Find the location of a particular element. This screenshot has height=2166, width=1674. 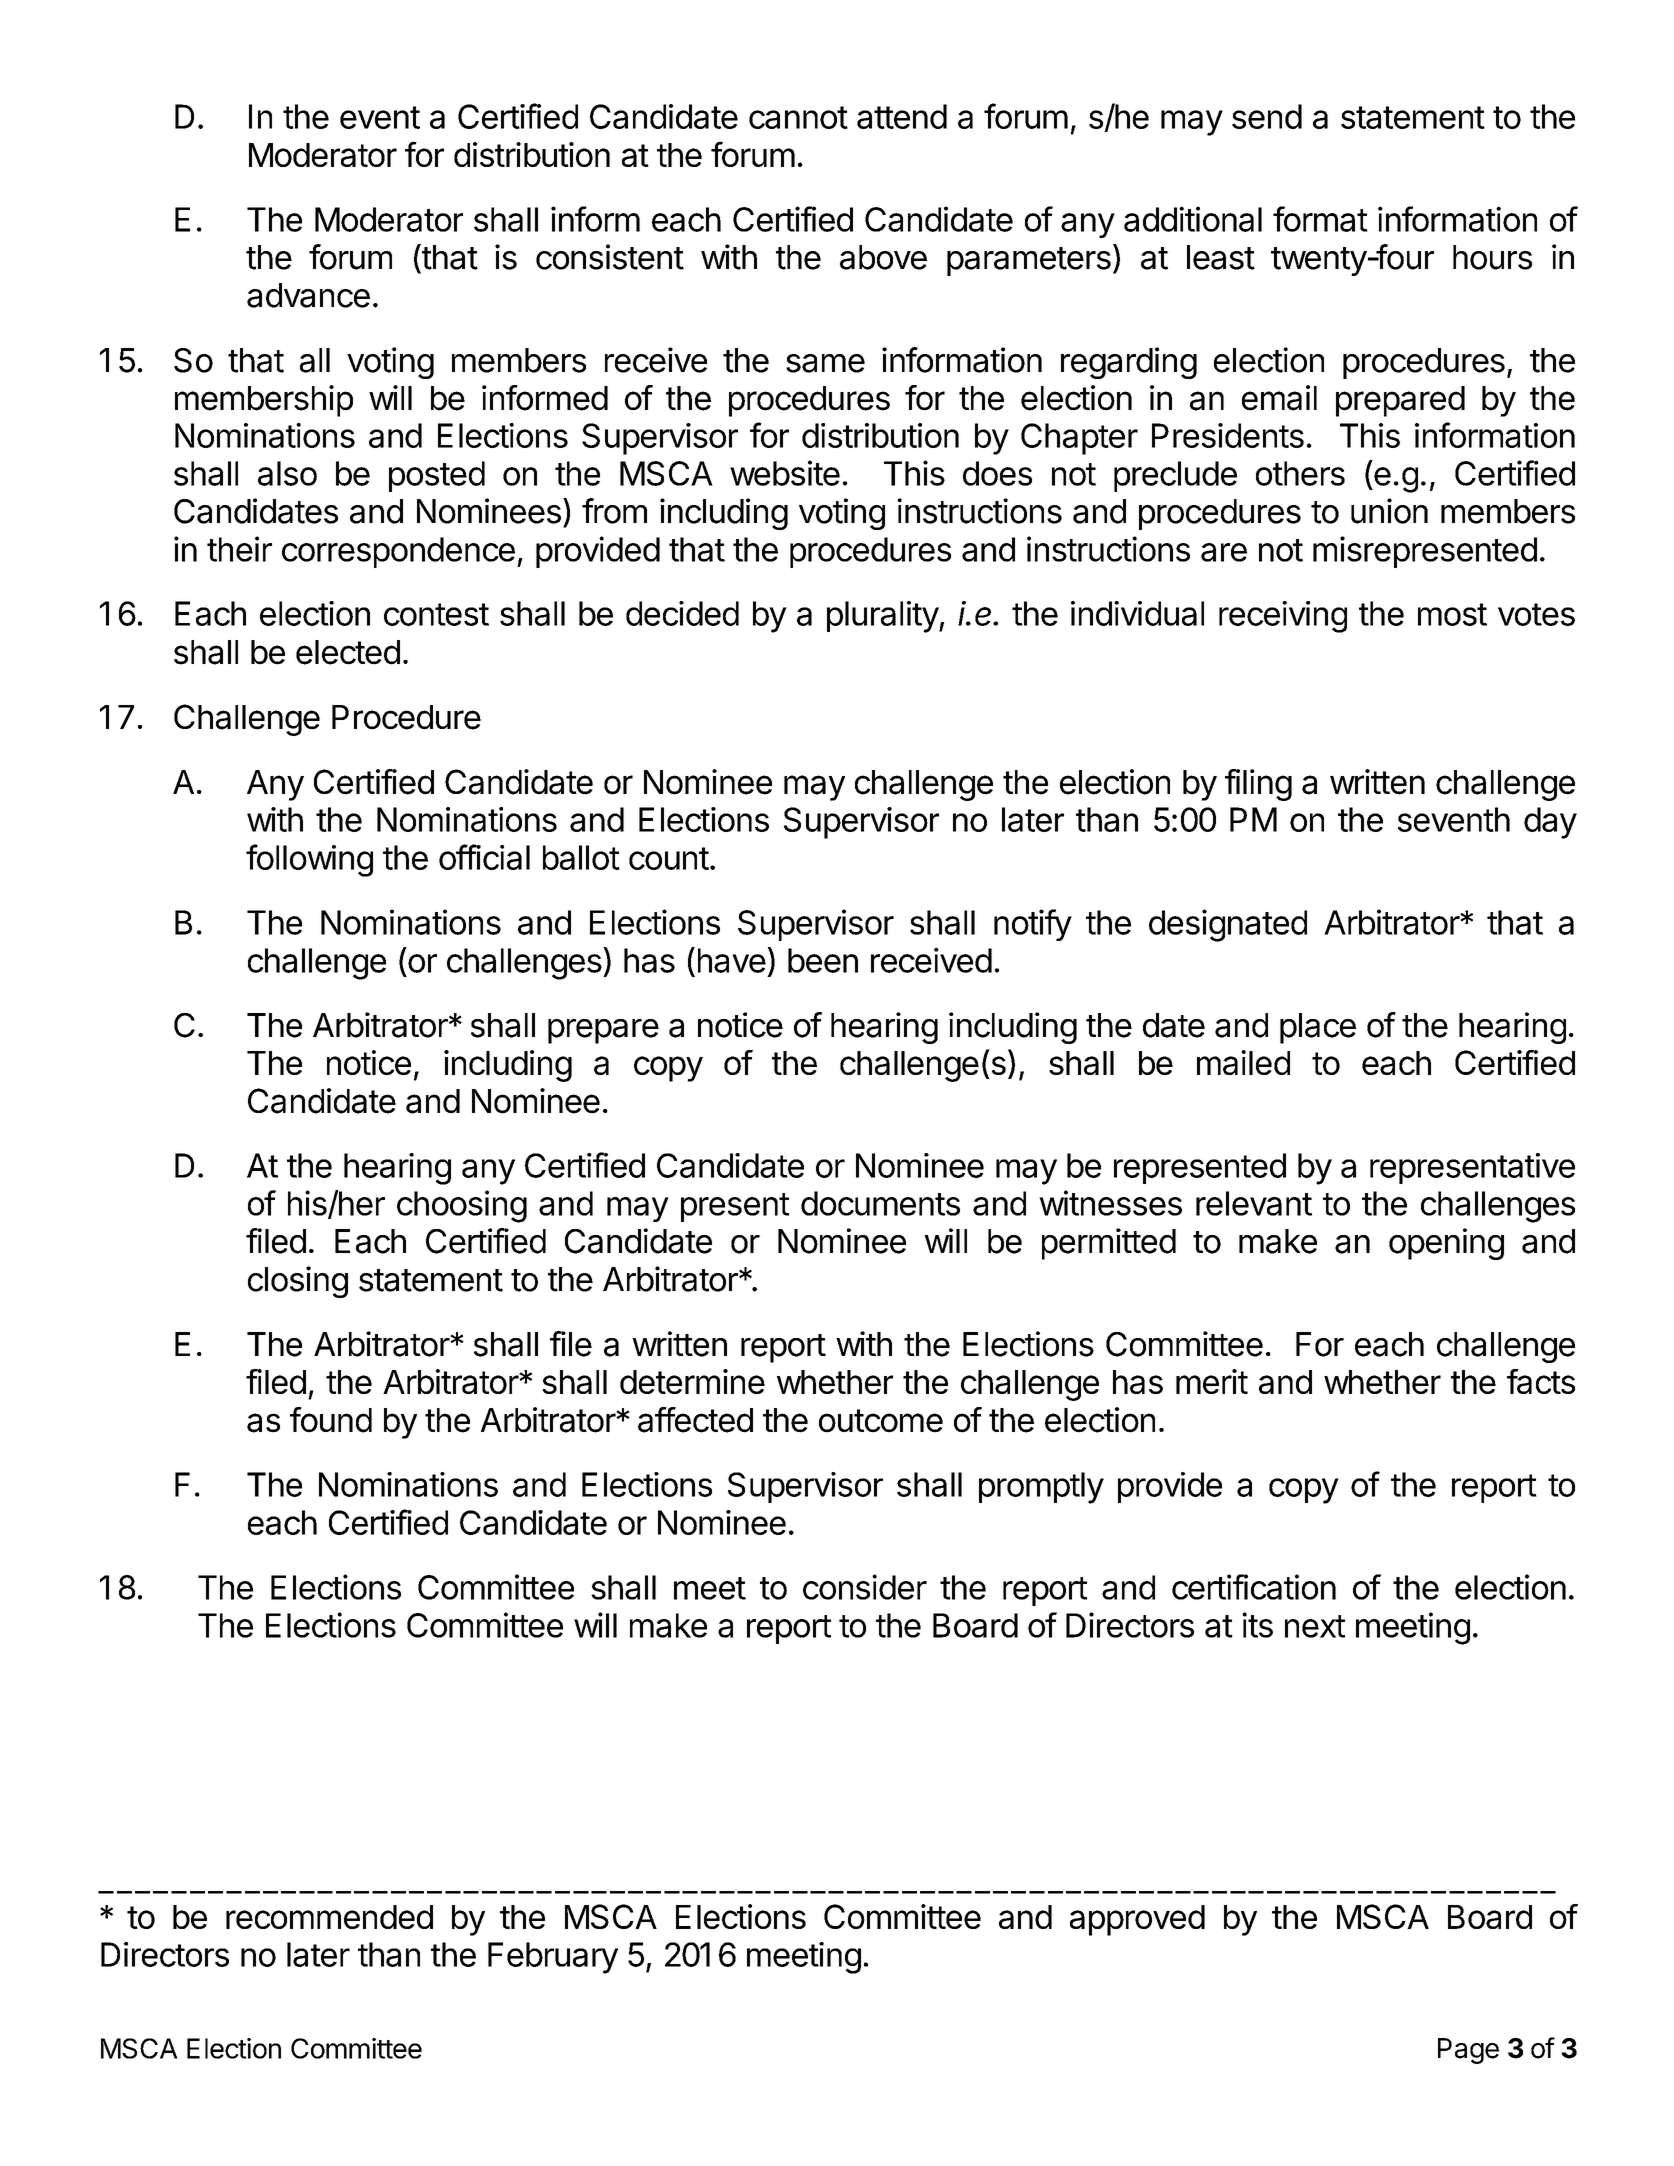

facts is located at coordinates (1541, 1381).
